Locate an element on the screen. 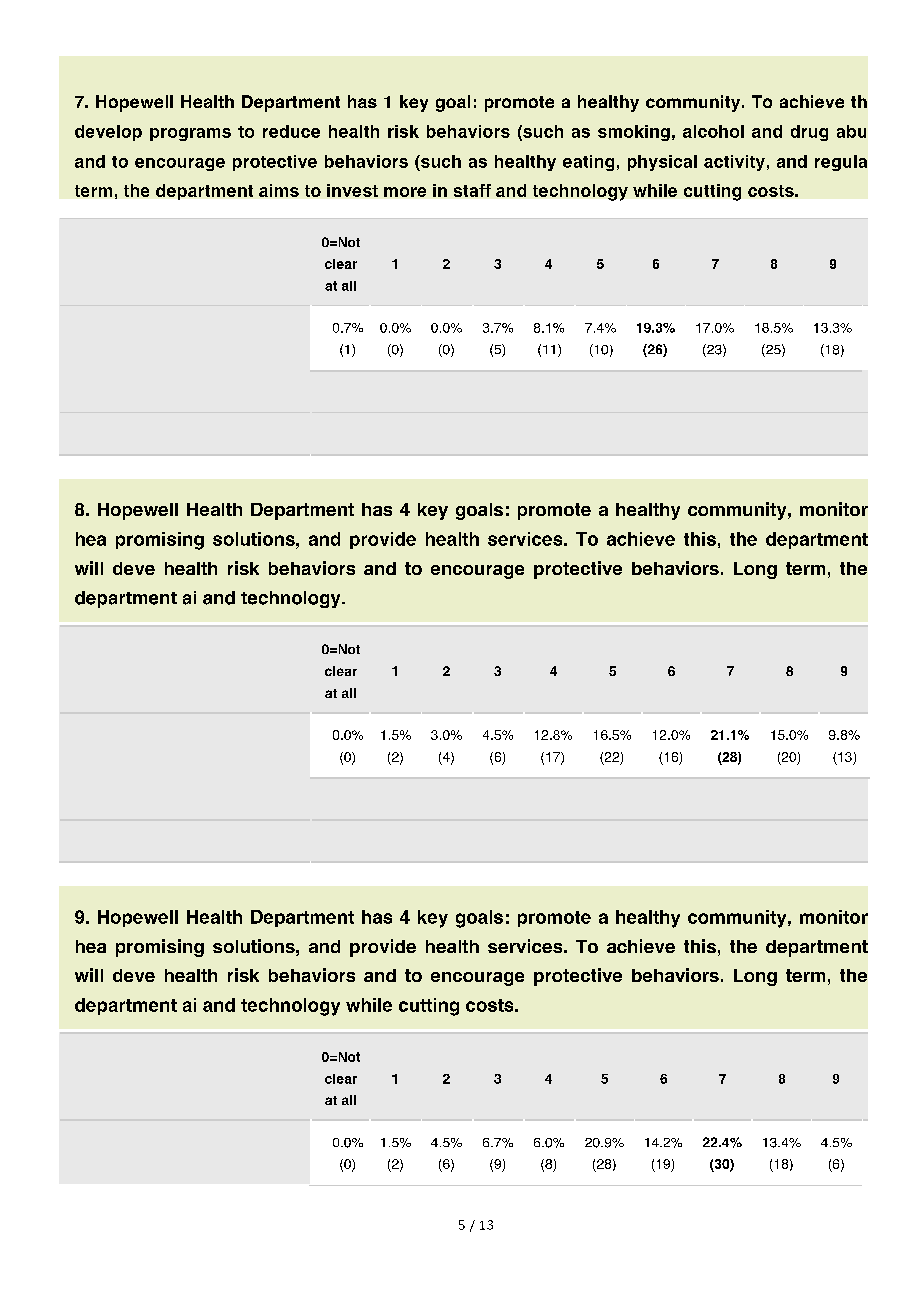 The width and height of the screenshot is (924, 1308). smoking is located at coordinates (634, 133).
